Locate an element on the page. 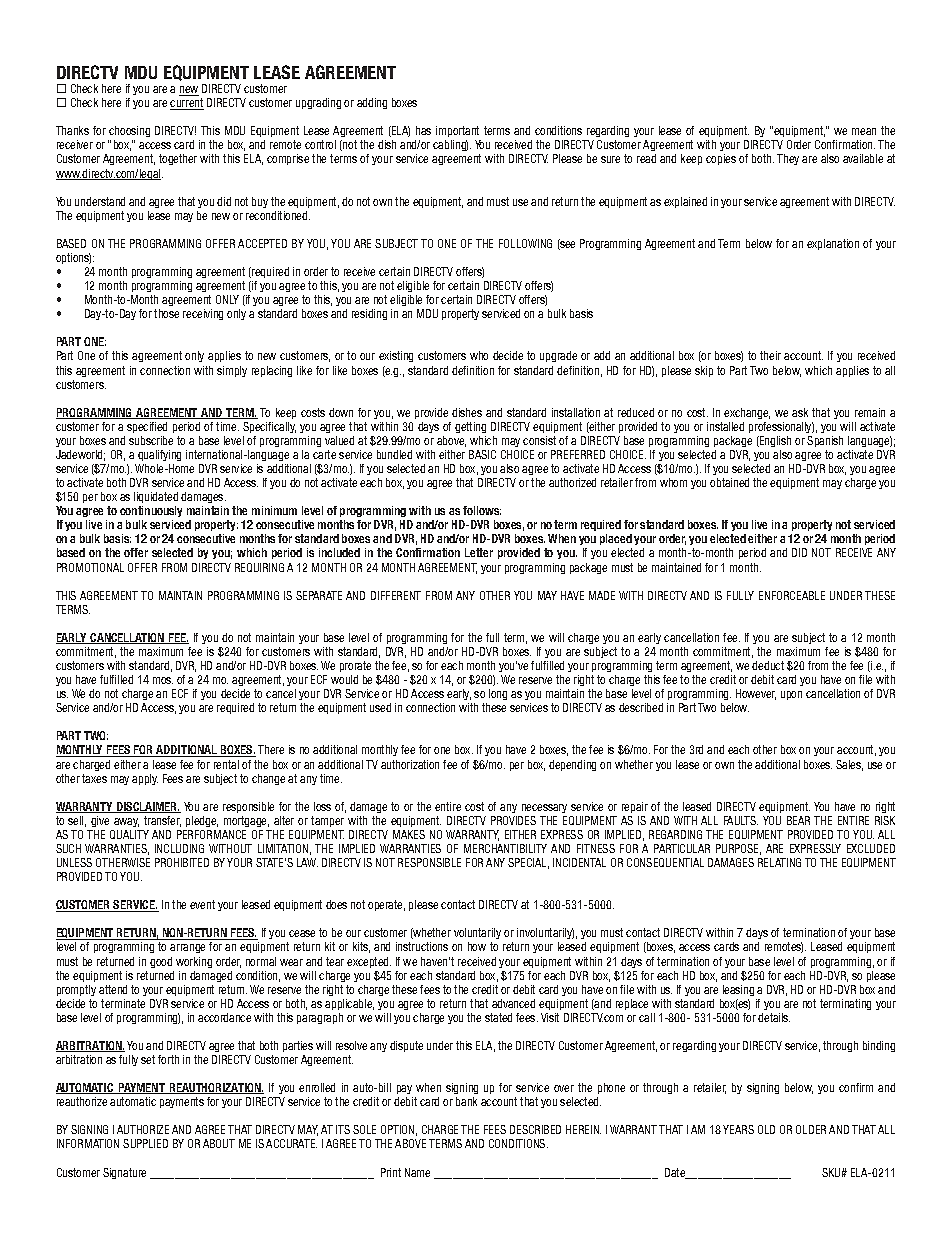 The height and width of the document is (1233, 952). OLDER is located at coordinates (811, 1129).
